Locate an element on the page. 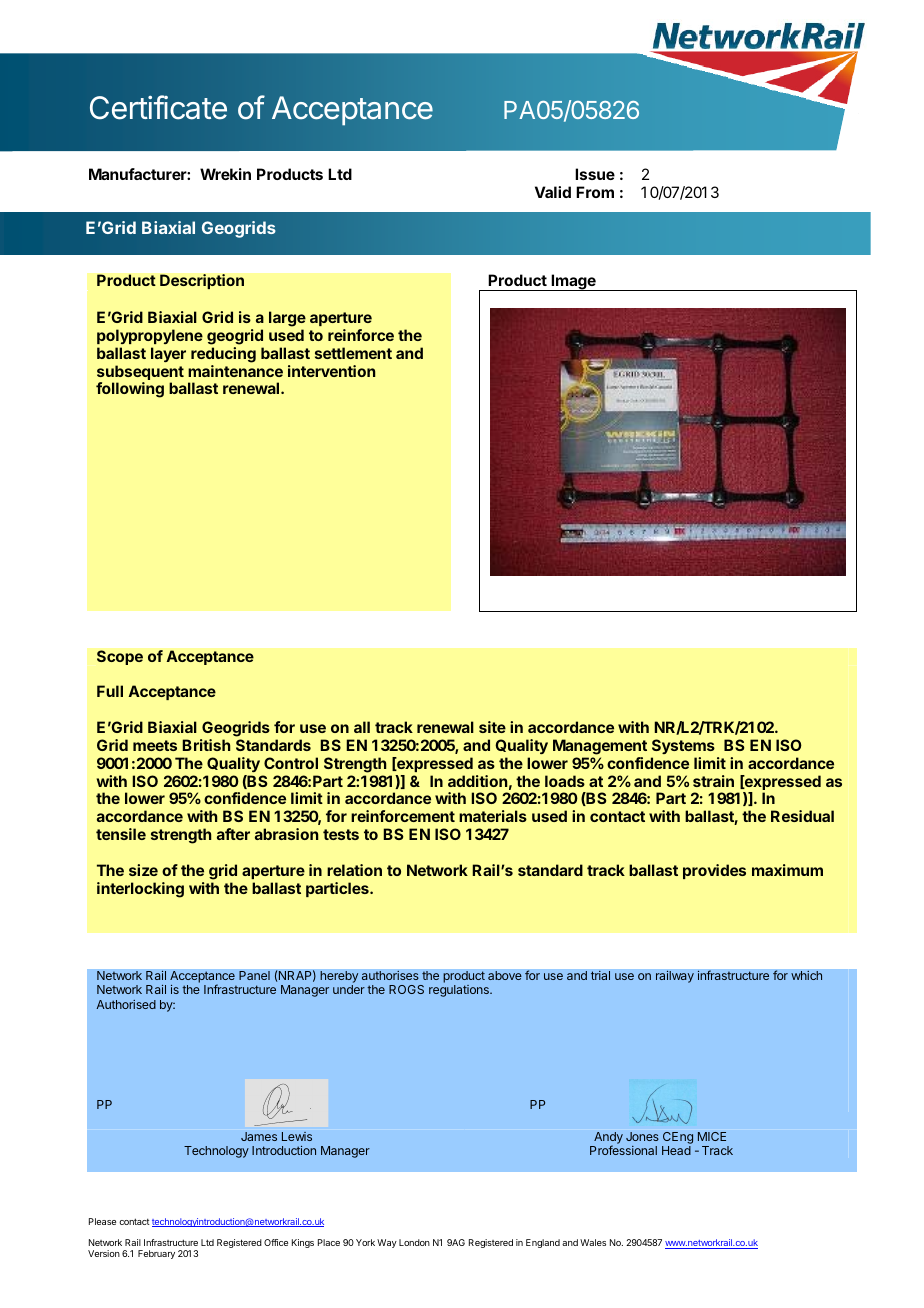  materials is located at coordinates (493, 816).
